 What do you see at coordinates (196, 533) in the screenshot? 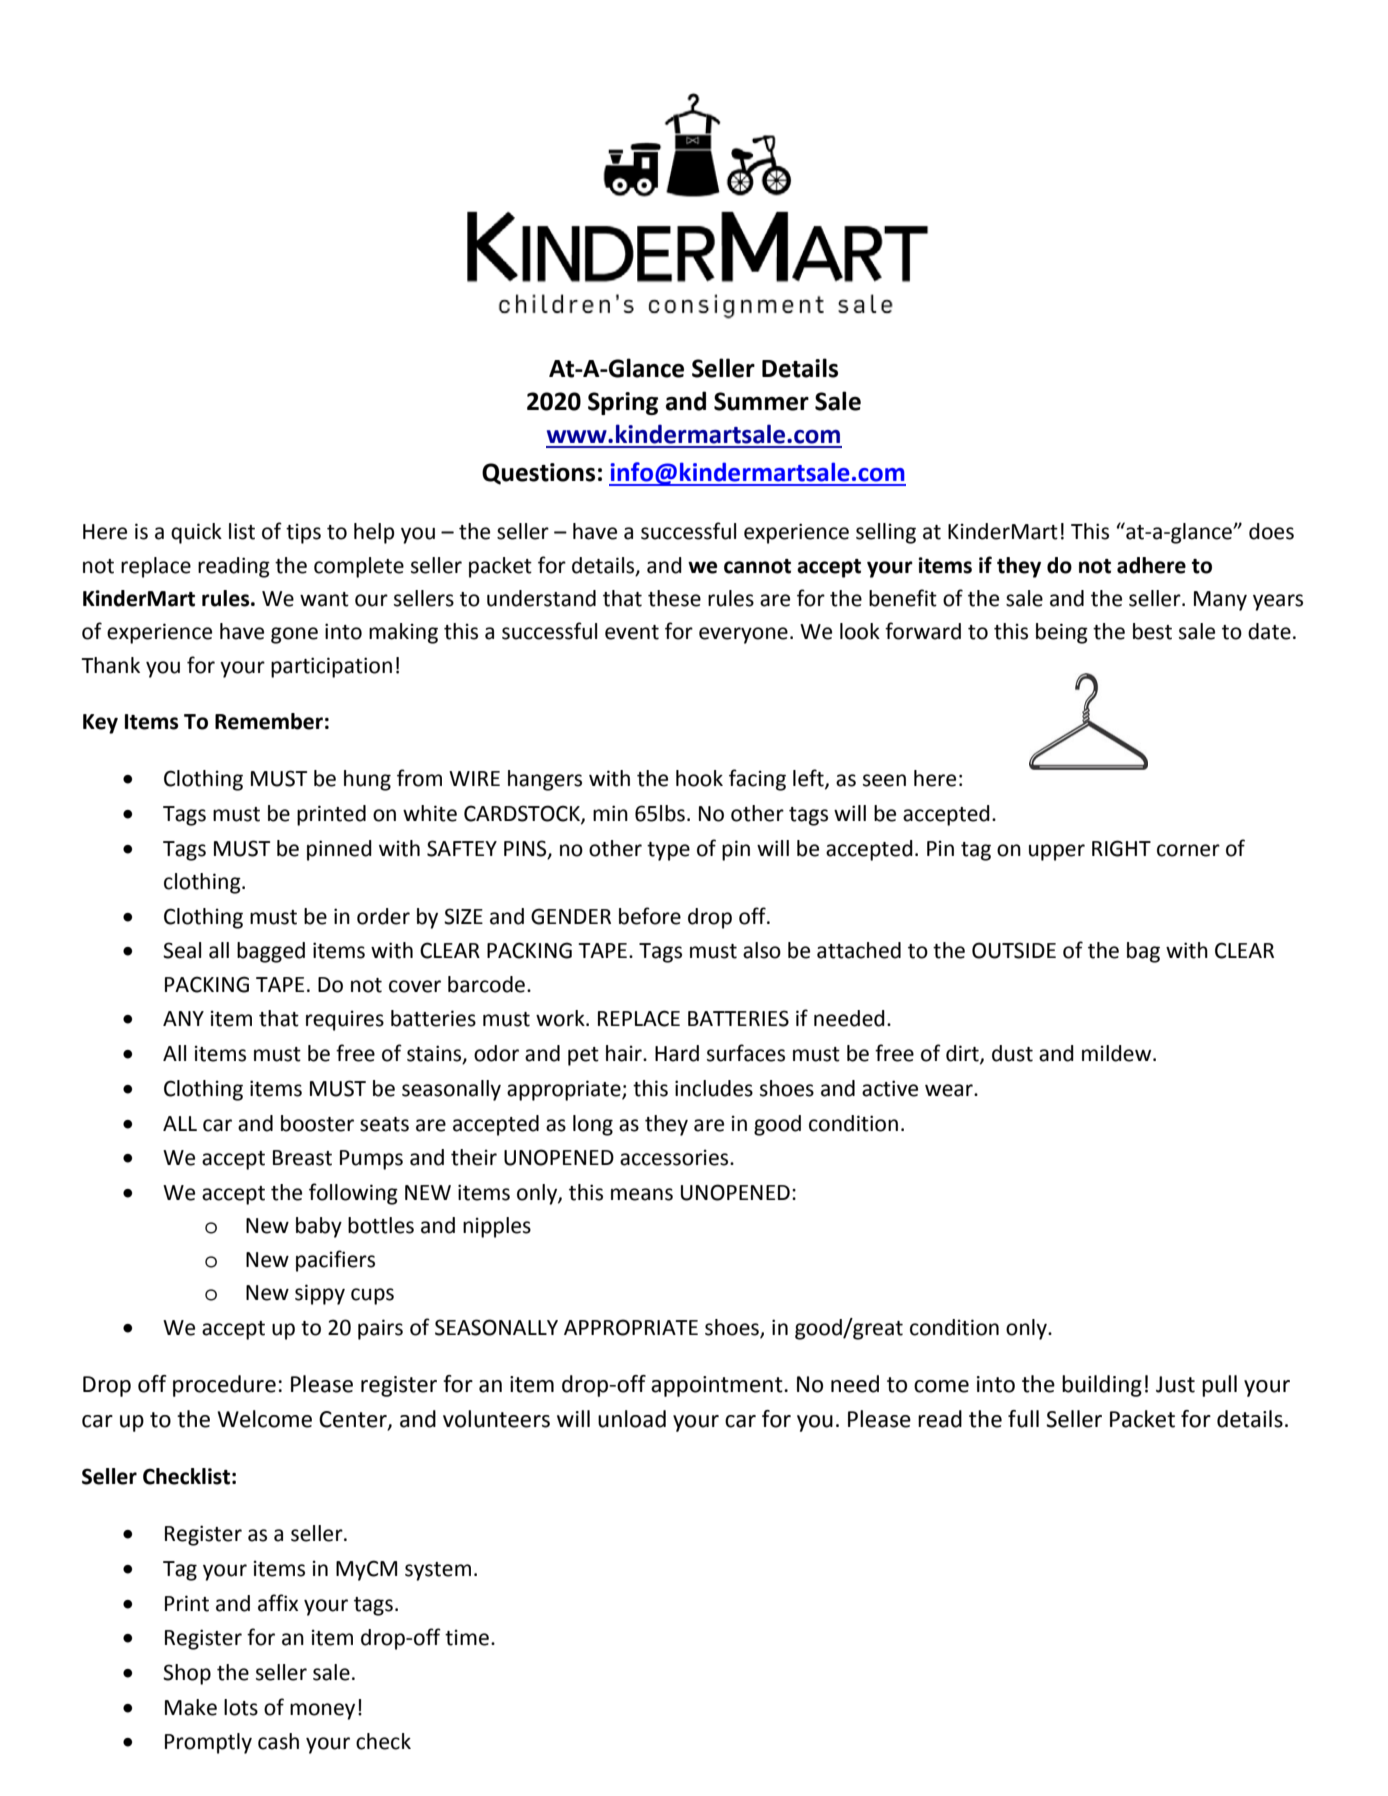
I see `quick` at bounding box center [196, 533].
